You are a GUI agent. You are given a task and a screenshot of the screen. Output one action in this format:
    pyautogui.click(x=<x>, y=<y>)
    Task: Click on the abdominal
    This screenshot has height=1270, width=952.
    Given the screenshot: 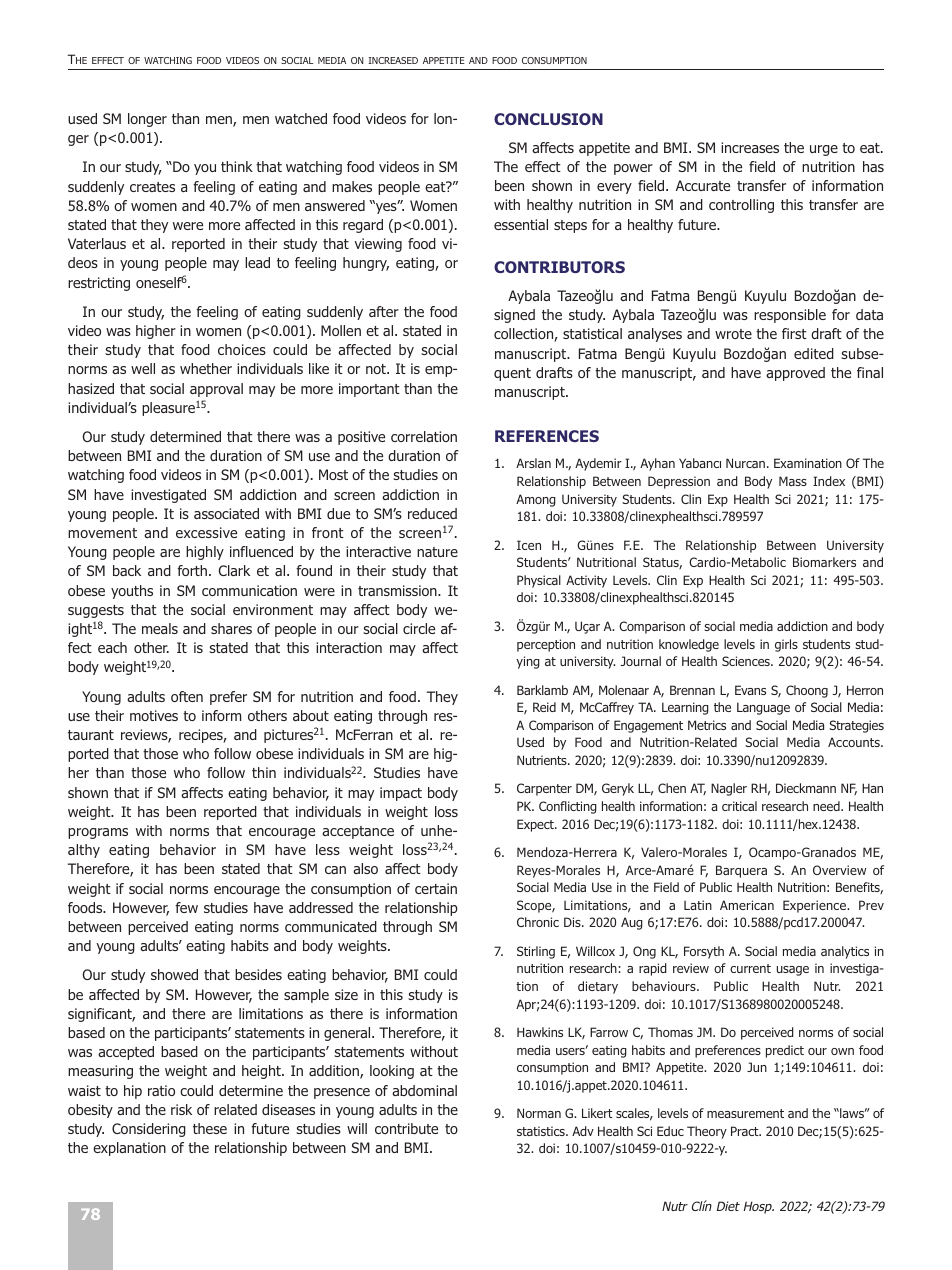 What is the action you would take?
    pyautogui.click(x=424, y=1090)
